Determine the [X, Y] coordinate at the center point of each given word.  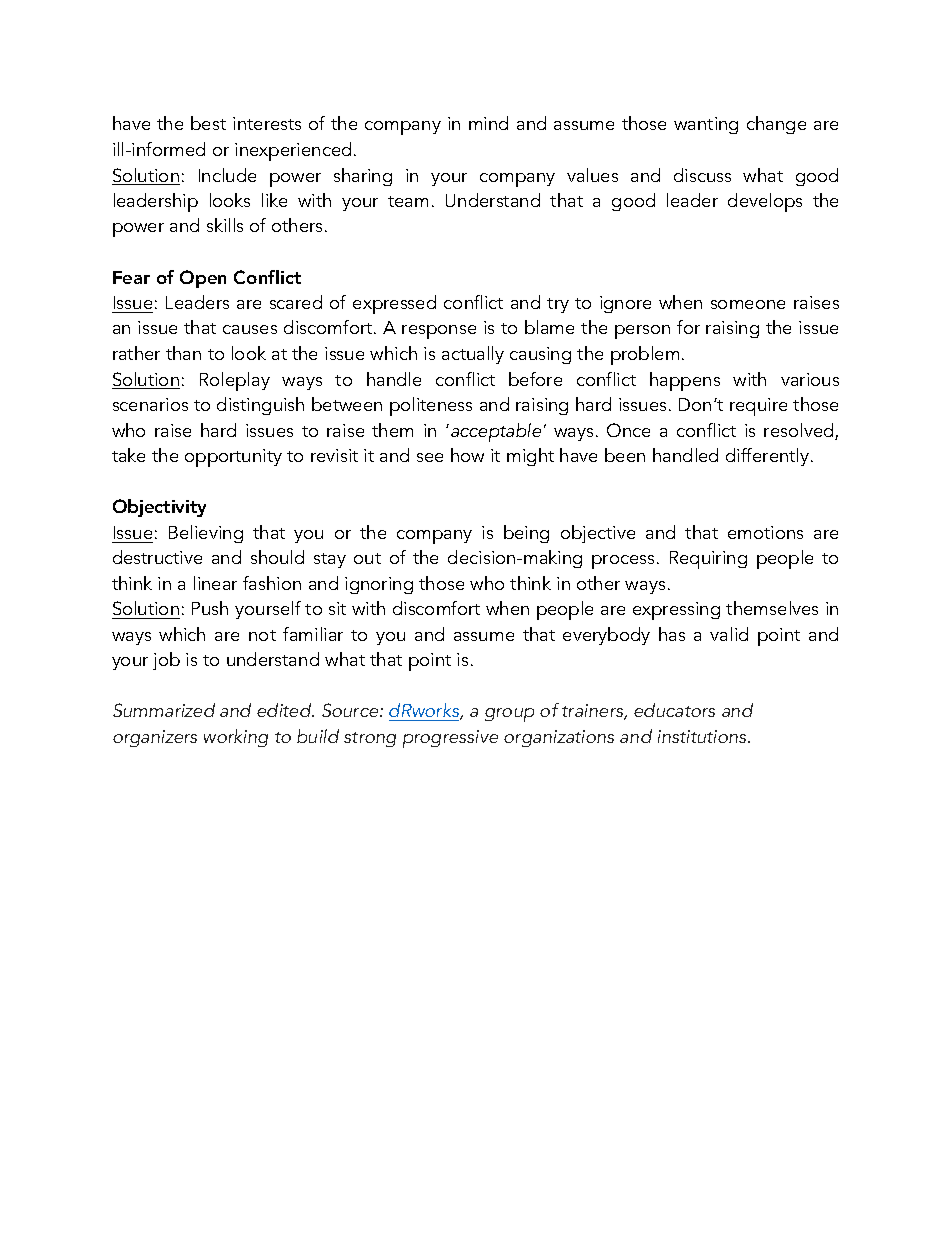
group [509, 715]
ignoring [379, 585]
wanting [706, 125]
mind [488, 123]
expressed [394, 304]
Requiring [708, 560]
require [758, 407]
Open [203, 279]
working [236, 738]
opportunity [233, 458]
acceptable [496, 432]
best [208, 123]
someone [748, 304]
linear [215, 583]
